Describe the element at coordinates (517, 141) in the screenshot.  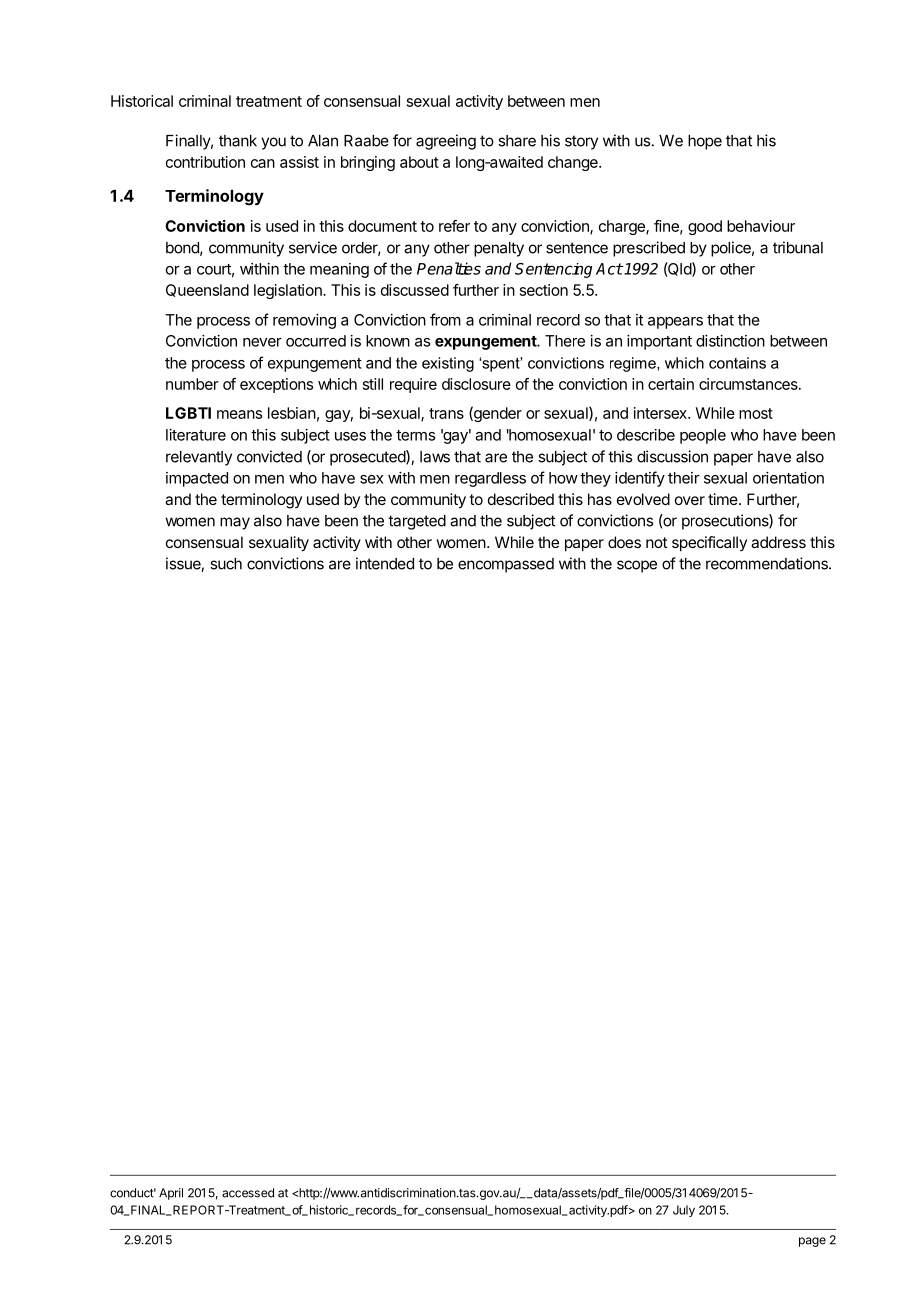
I see `share` at that location.
